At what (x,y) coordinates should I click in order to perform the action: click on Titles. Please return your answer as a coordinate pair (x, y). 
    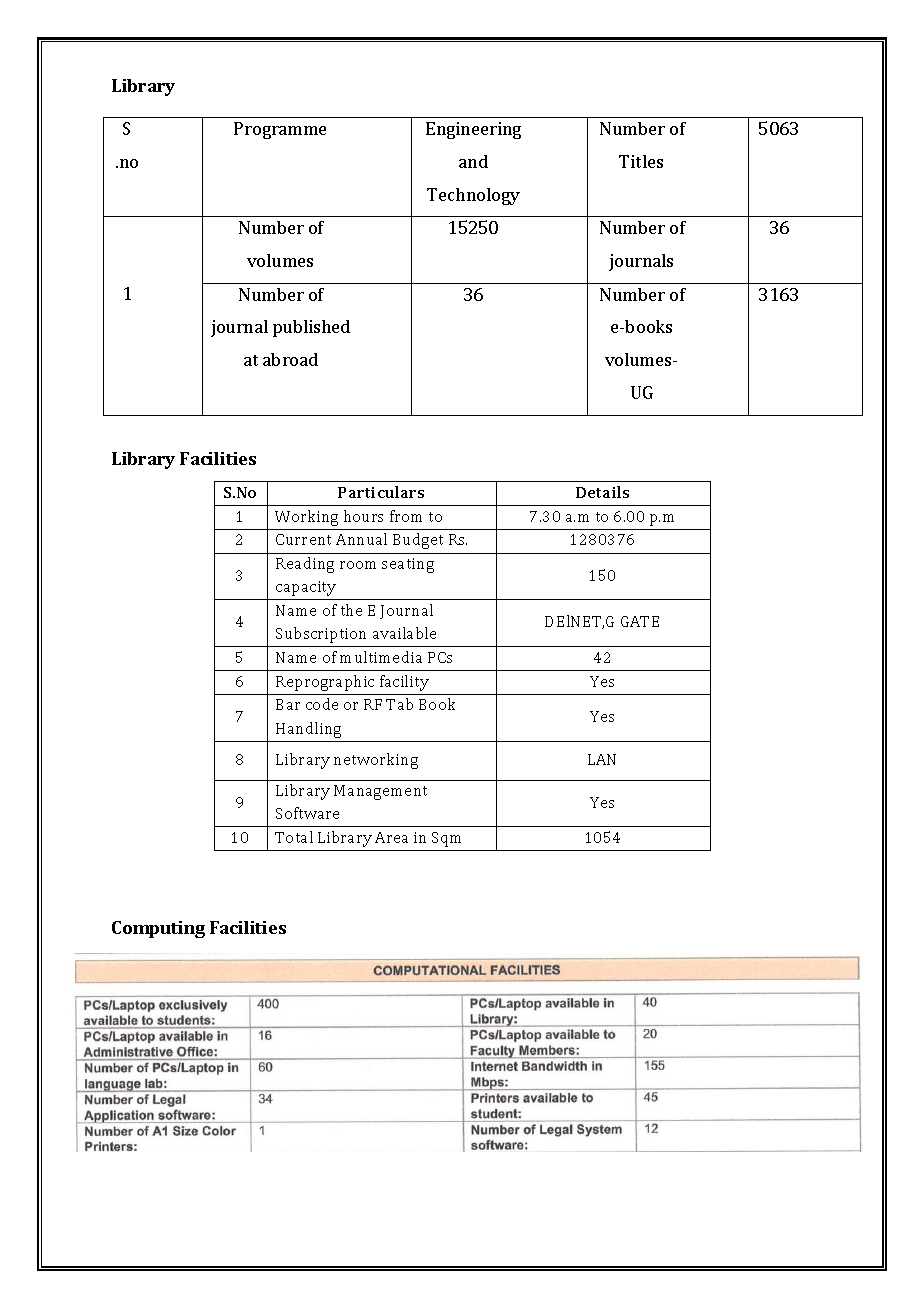
    Looking at the image, I should click on (641, 161).
